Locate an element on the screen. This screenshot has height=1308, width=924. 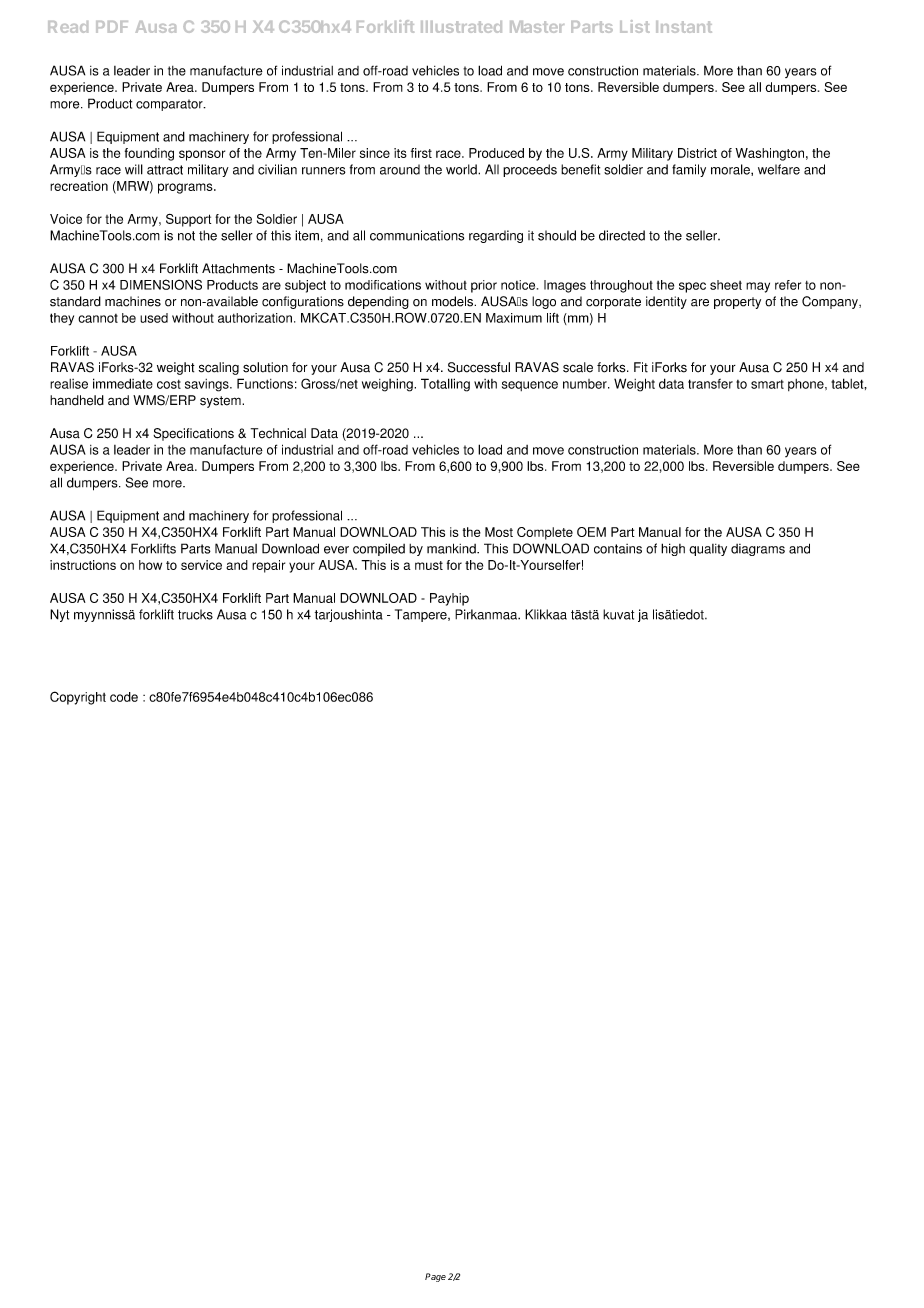
high is located at coordinates (673, 549).
